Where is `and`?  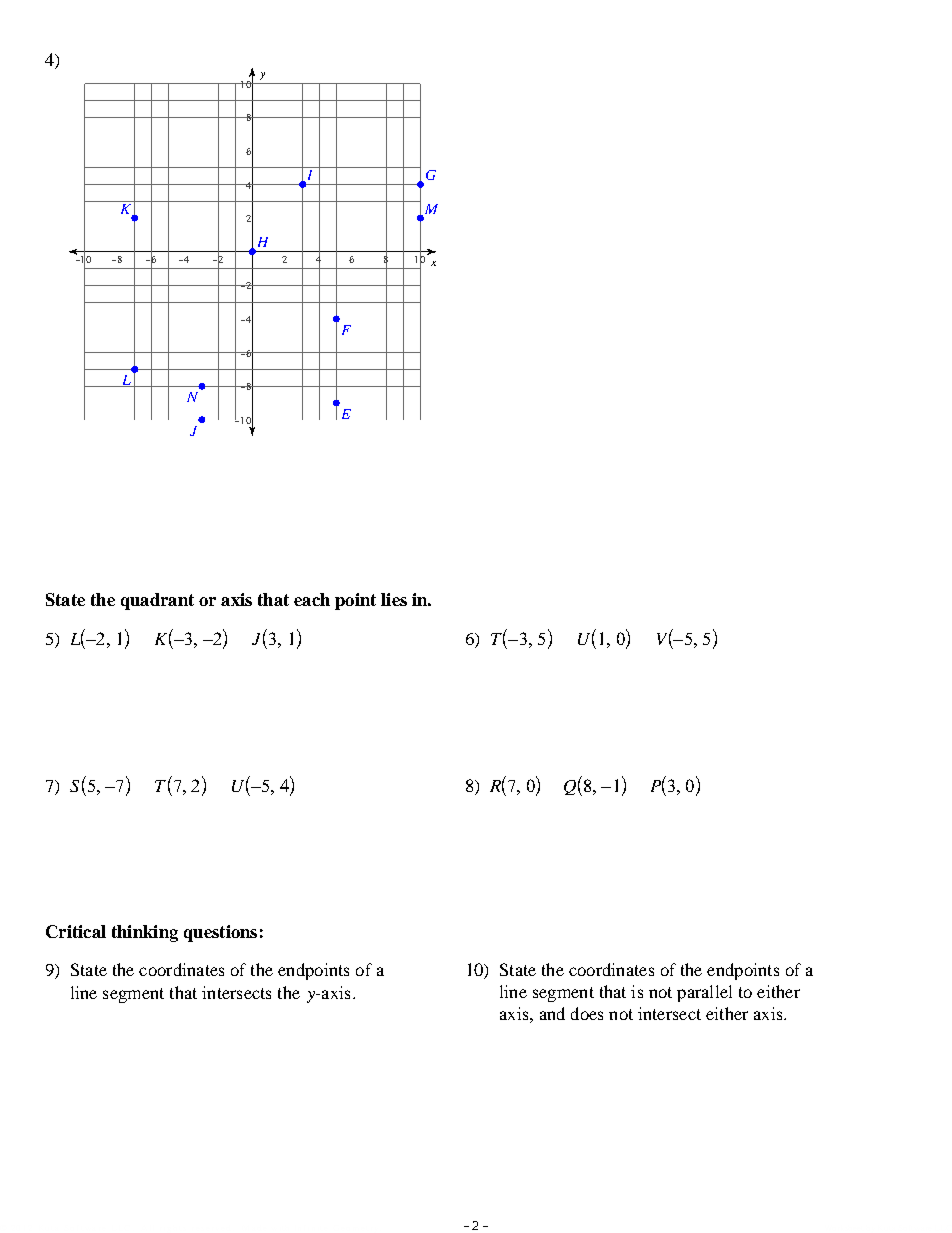
and is located at coordinates (552, 1013).
